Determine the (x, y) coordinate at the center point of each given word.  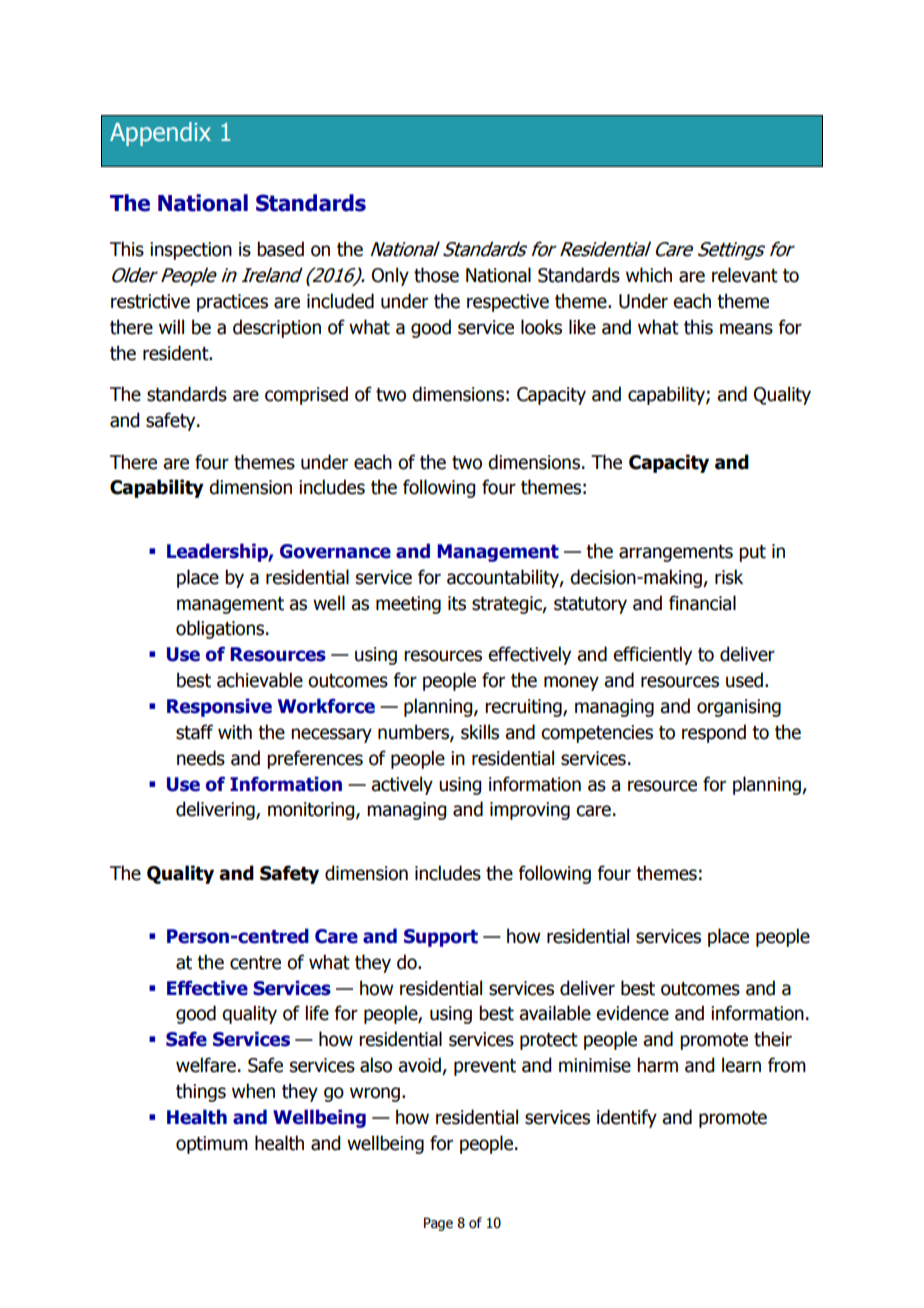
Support (441, 938)
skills (480, 732)
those (436, 275)
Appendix (160, 134)
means (746, 329)
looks (541, 327)
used (744, 680)
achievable (260, 680)
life (317, 1013)
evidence (632, 1013)
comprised (306, 395)
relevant (745, 275)
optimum (212, 1145)
